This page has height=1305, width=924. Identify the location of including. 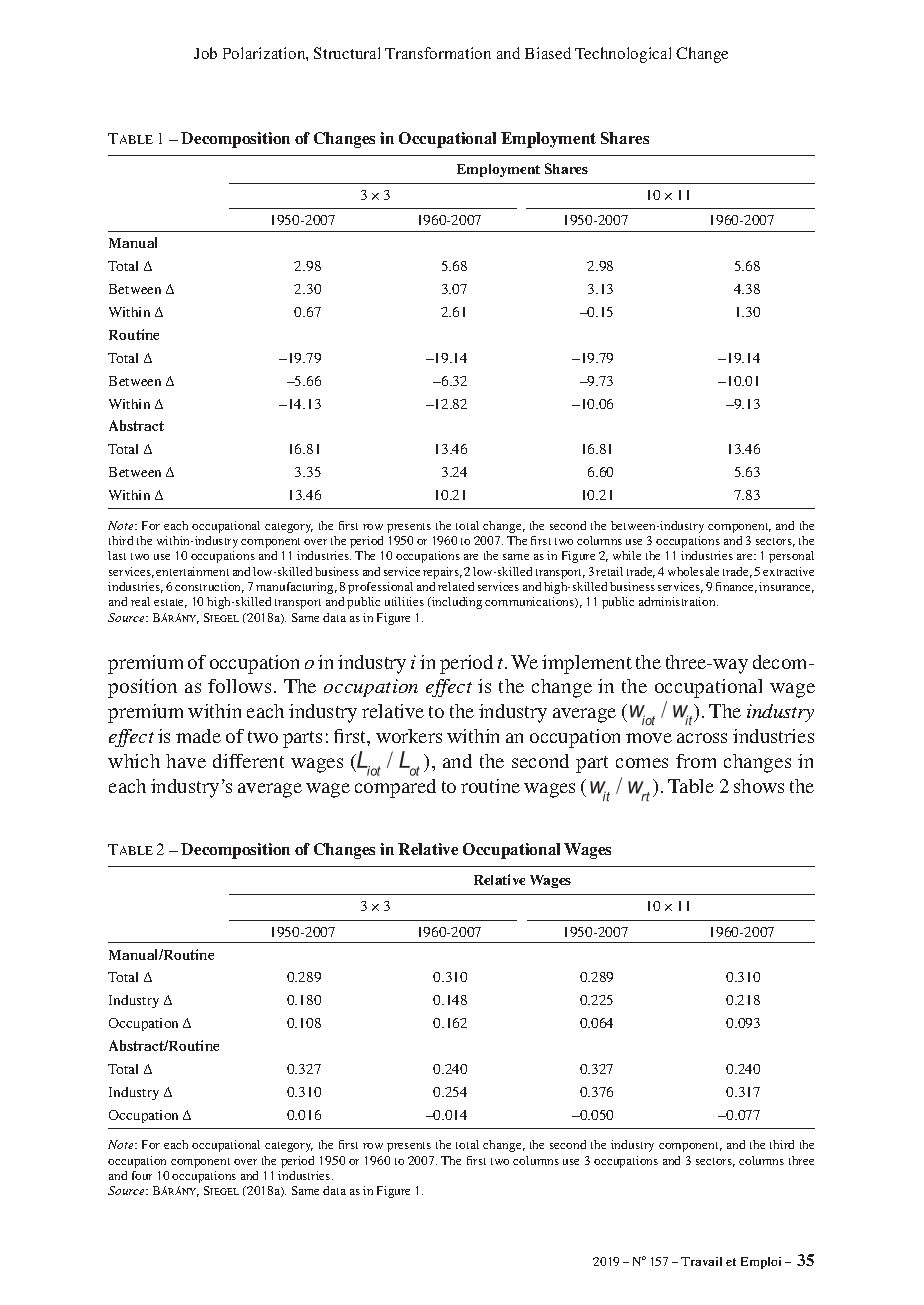
(456, 603).
